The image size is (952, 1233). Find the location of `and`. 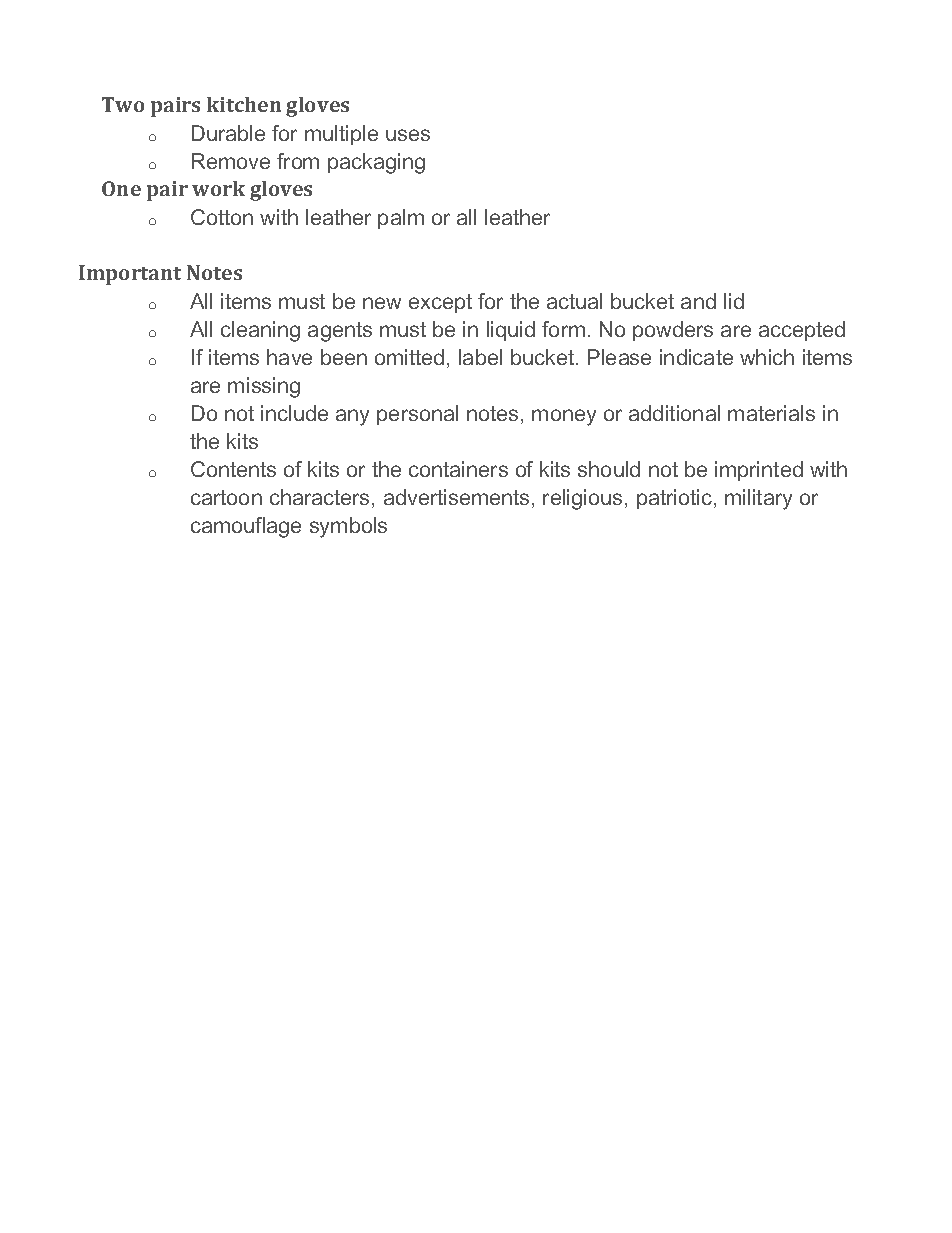

and is located at coordinates (698, 301).
